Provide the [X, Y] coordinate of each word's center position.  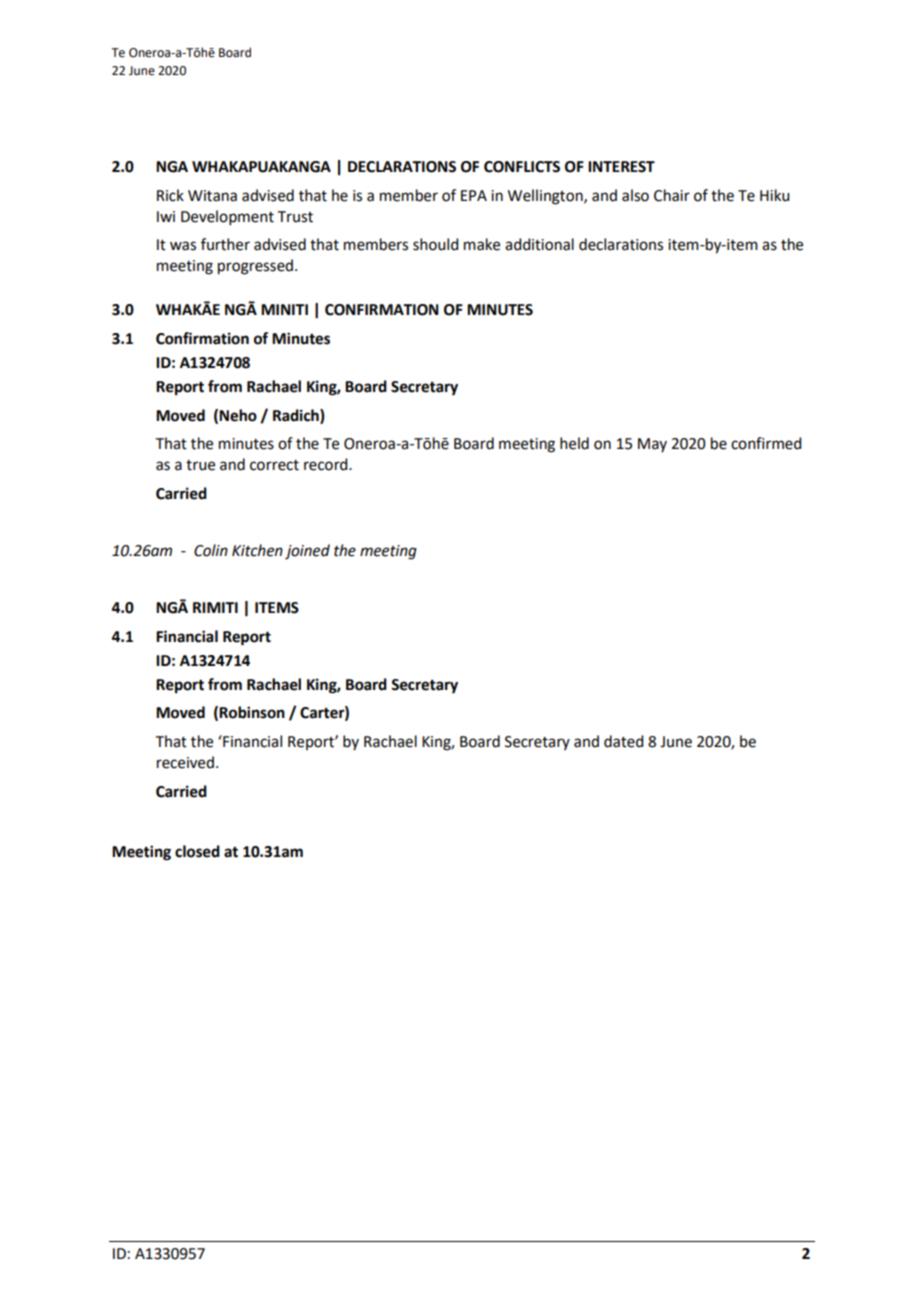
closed [197, 851]
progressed [255, 267]
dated [623, 741]
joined [307, 552]
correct [274, 465]
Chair [672, 195]
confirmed [766, 443]
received [185, 762]
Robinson [252, 712]
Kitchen [257, 550]
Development [227, 217]
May [652, 445]
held [574, 443]
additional [539, 244]
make [482, 244]
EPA [474, 195]
